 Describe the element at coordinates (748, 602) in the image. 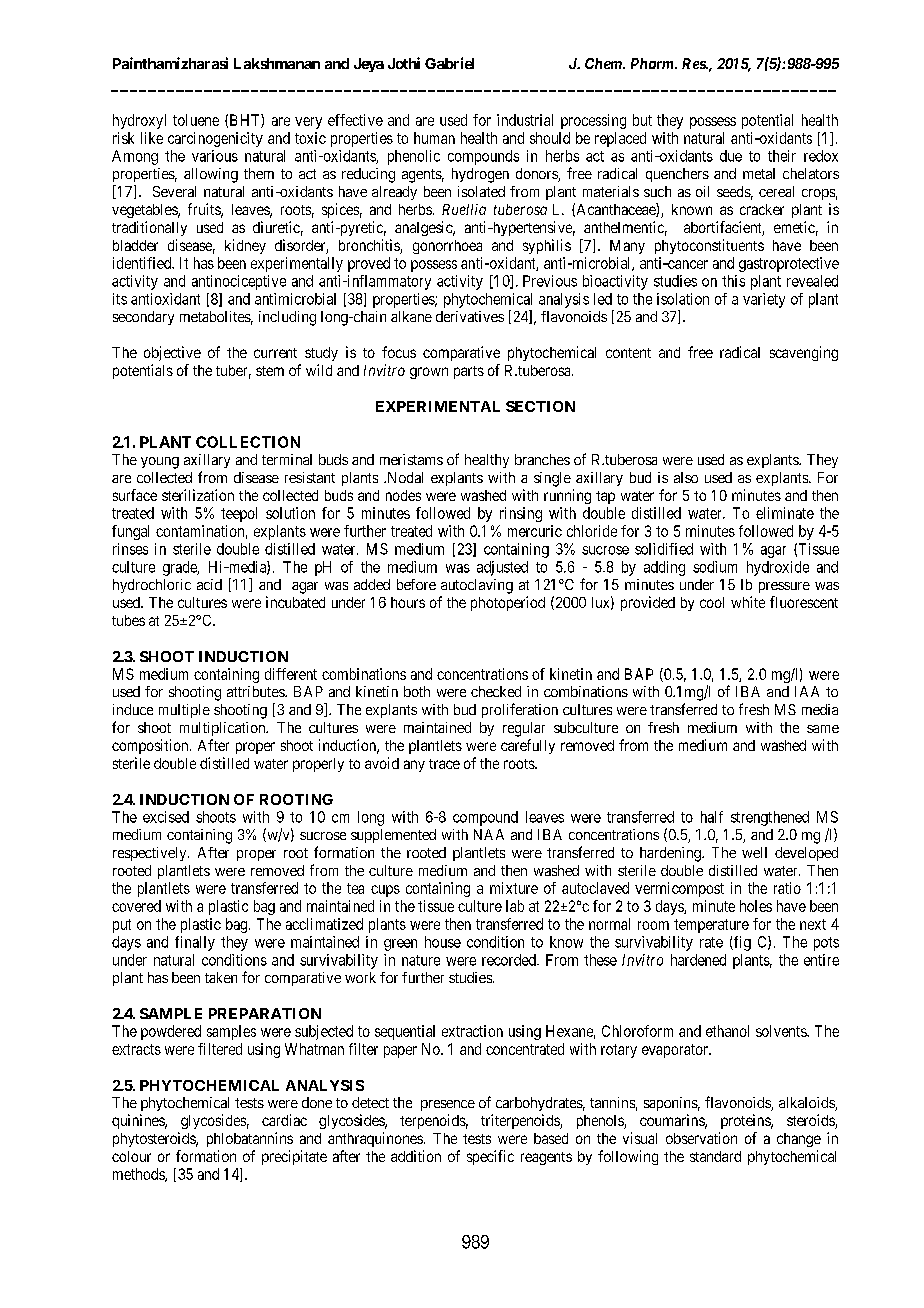

I see `white` at that location.
